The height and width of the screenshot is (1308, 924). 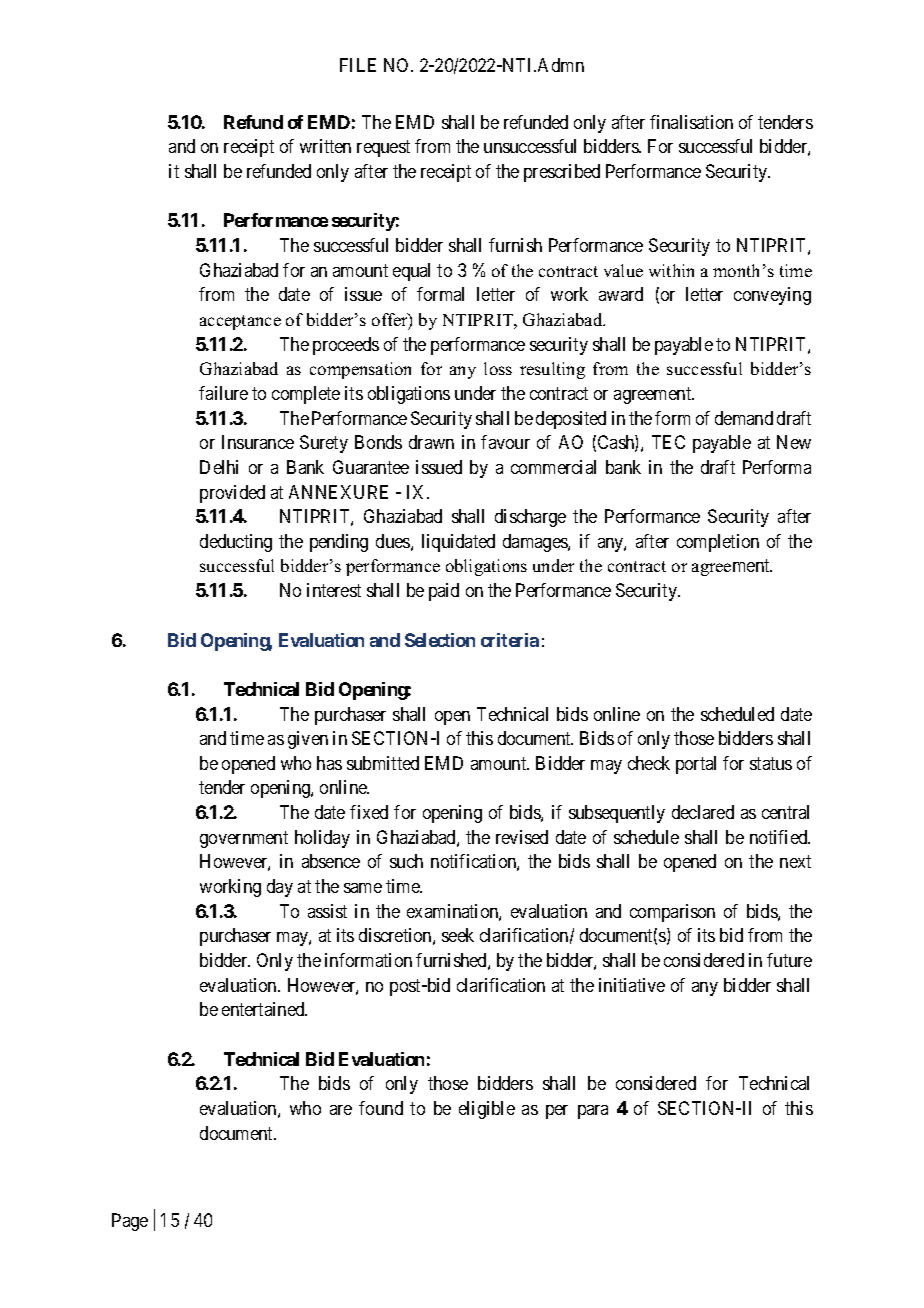 What do you see at coordinates (440, 640) in the screenshot?
I see `Selection` at bounding box center [440, 640].
